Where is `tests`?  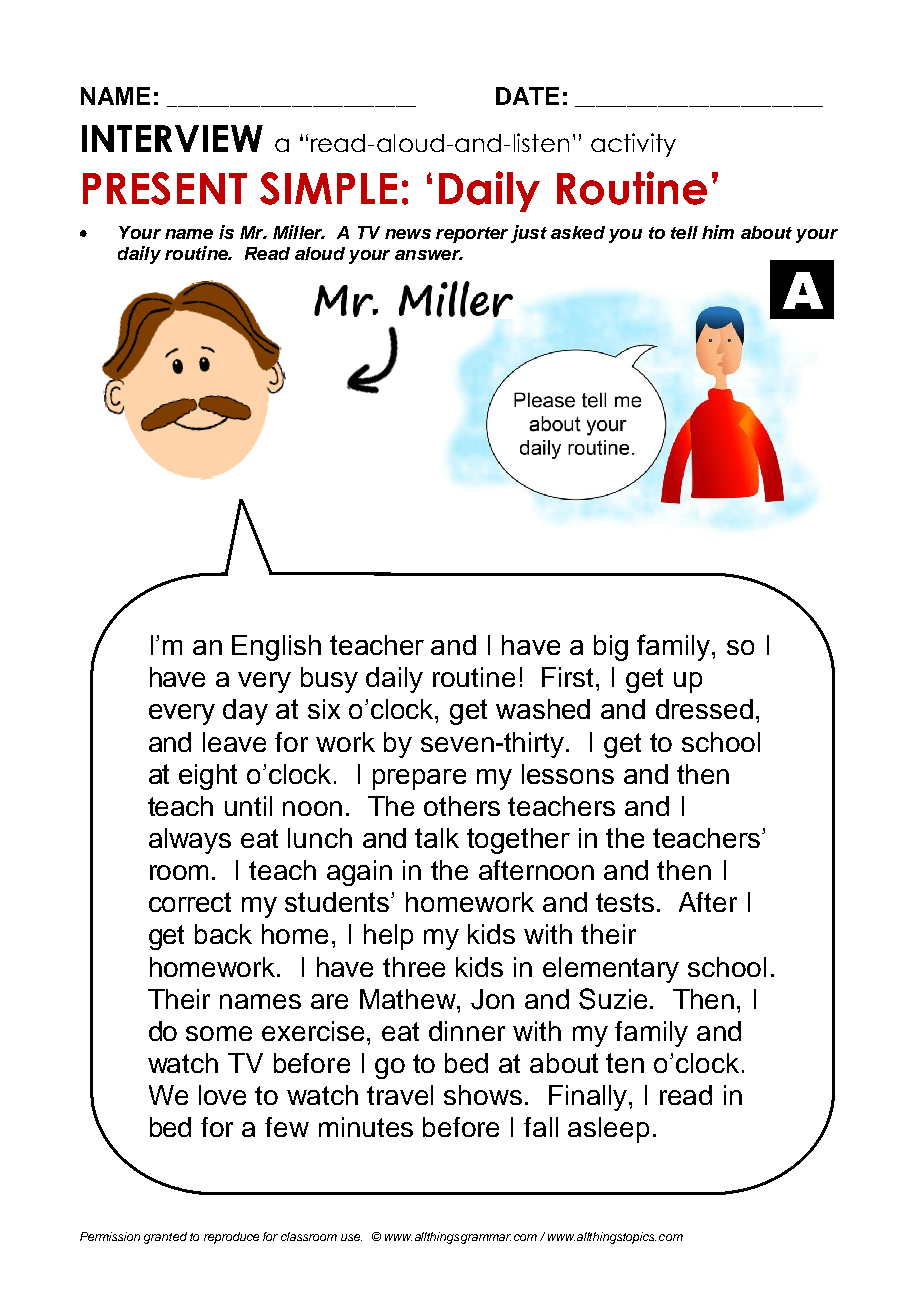
tests is located at coordinates (625, 902).
